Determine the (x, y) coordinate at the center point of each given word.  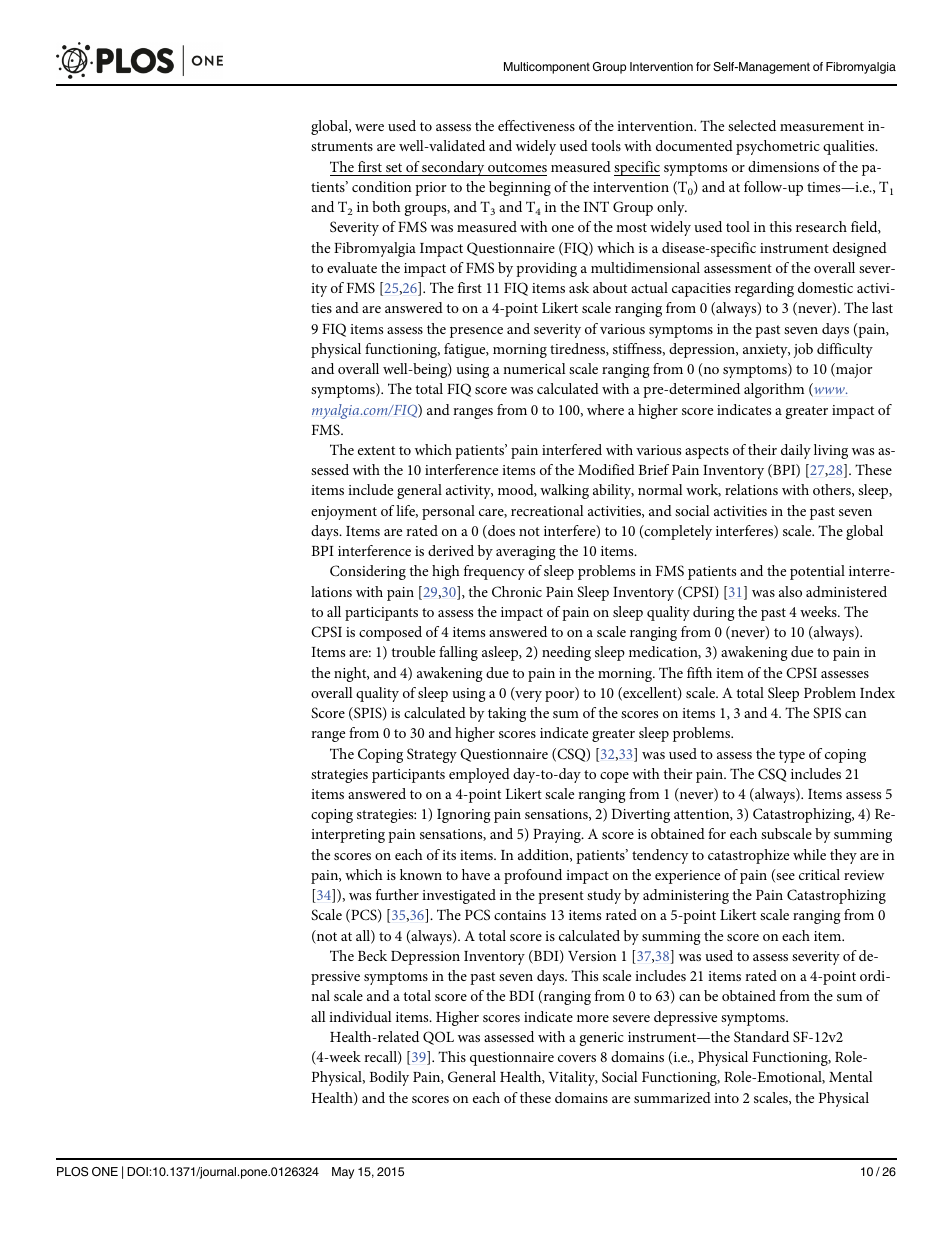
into (726, 1098)
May (343, 1173)
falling (458, 653)
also (790, 591)
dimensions (783, 166)
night (351, 674)
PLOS (72, 1172)
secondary (454, 168)
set (394, 167)
